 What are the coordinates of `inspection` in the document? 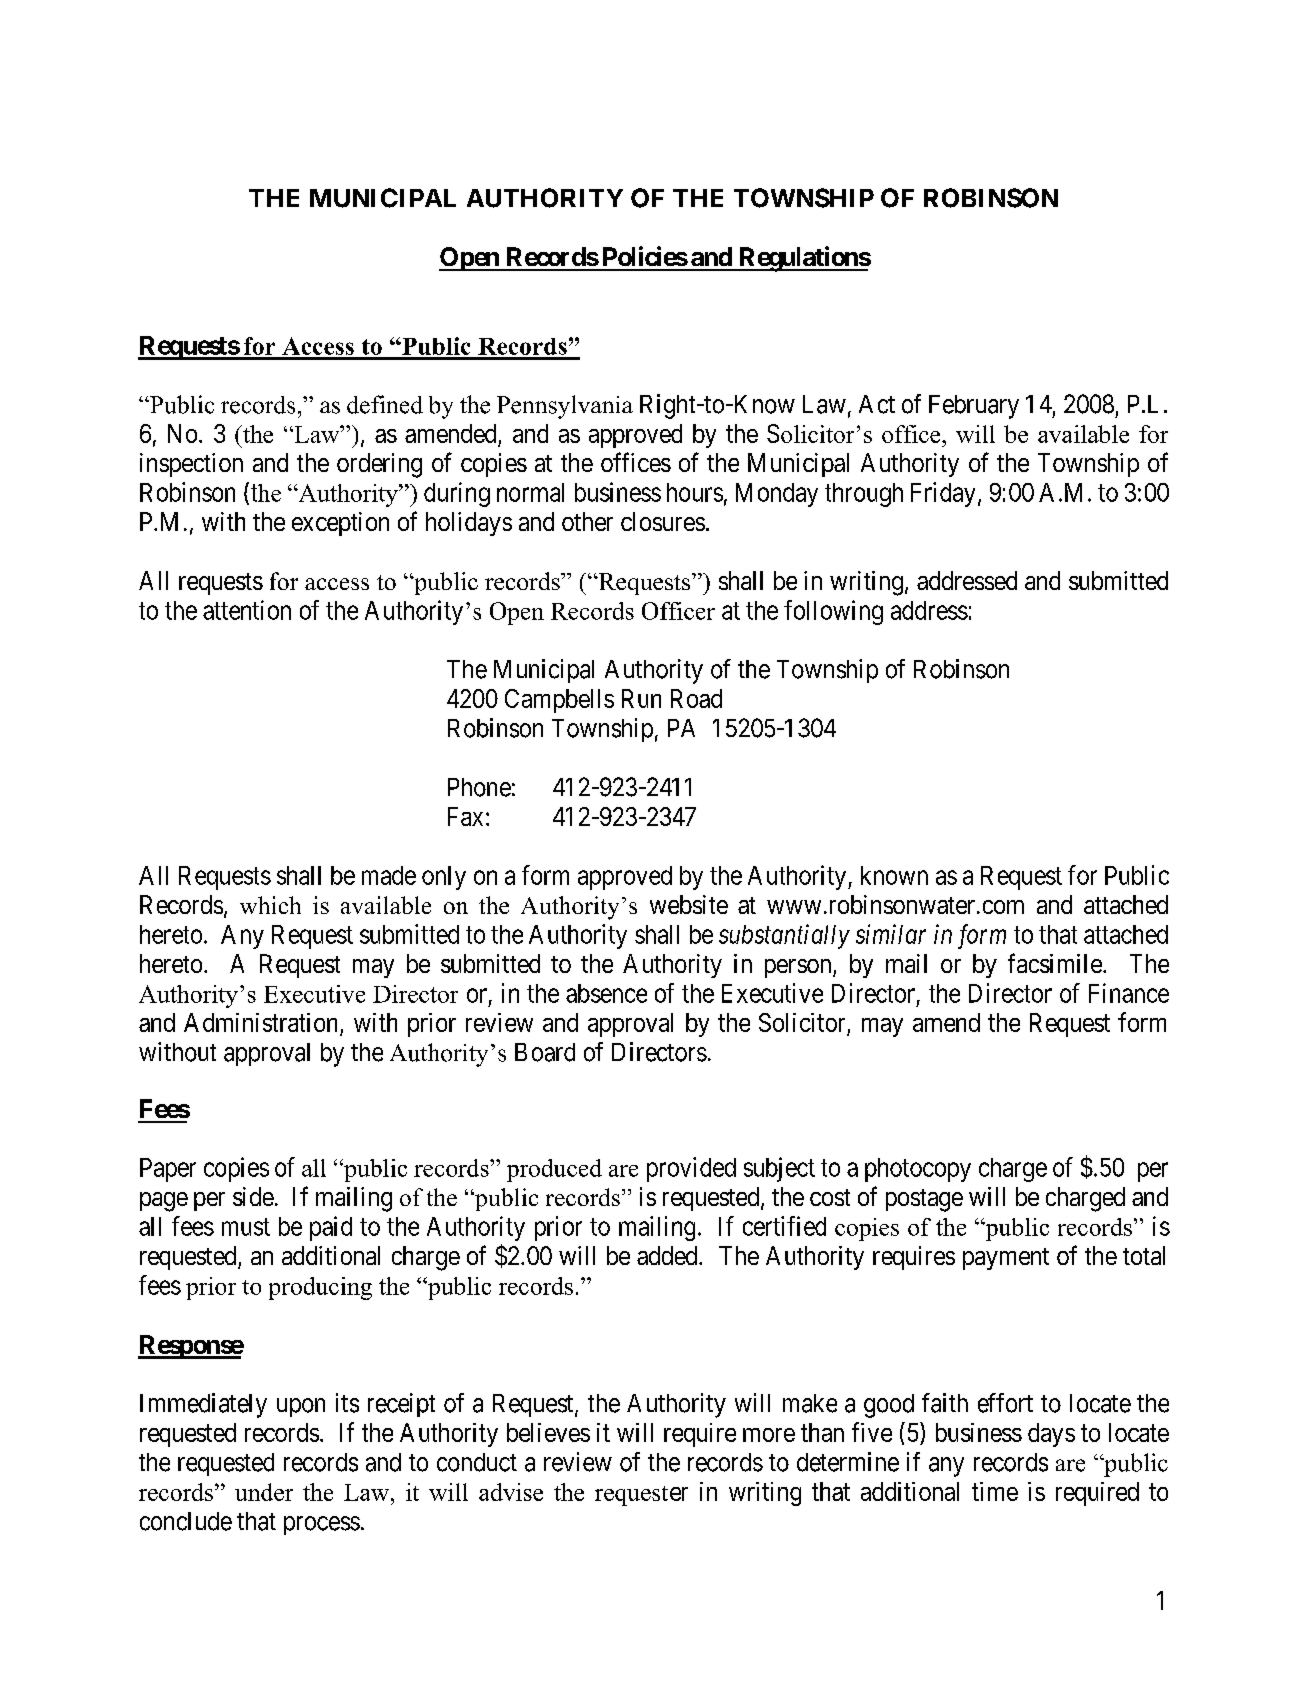 It's located at (191, 465).
